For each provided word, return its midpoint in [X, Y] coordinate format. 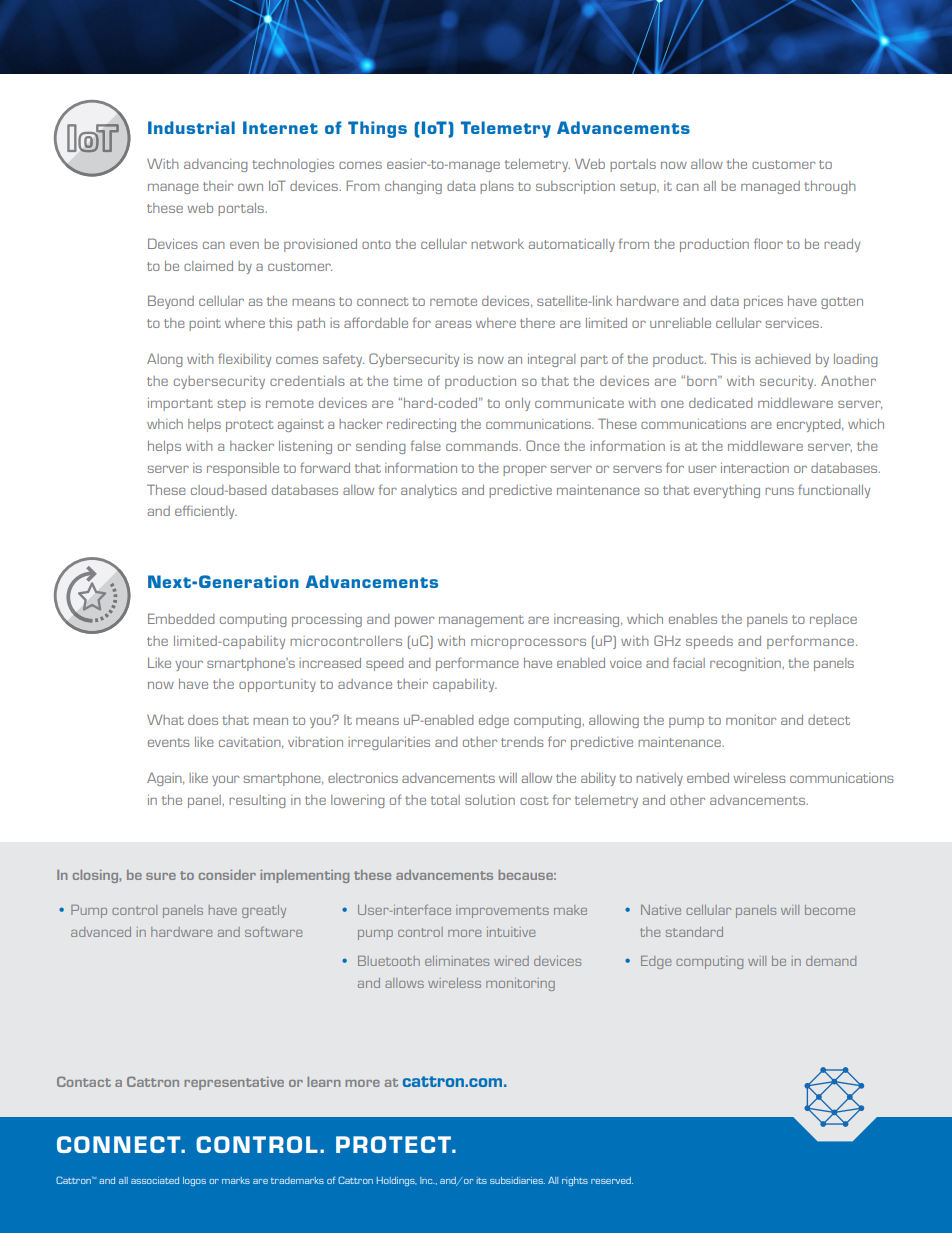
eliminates [457, 961]
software [273, 931]
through [829, 187]
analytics [429, 491]
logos [194, 1181]
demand [831, 961]
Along [164, 360]
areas [453, 324]
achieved [782, 359]
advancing [215, 165]
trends [522, 742]
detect [829, 720]
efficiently [206, 512]
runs [779, 491]
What [165, 719]
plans [497, 187]
